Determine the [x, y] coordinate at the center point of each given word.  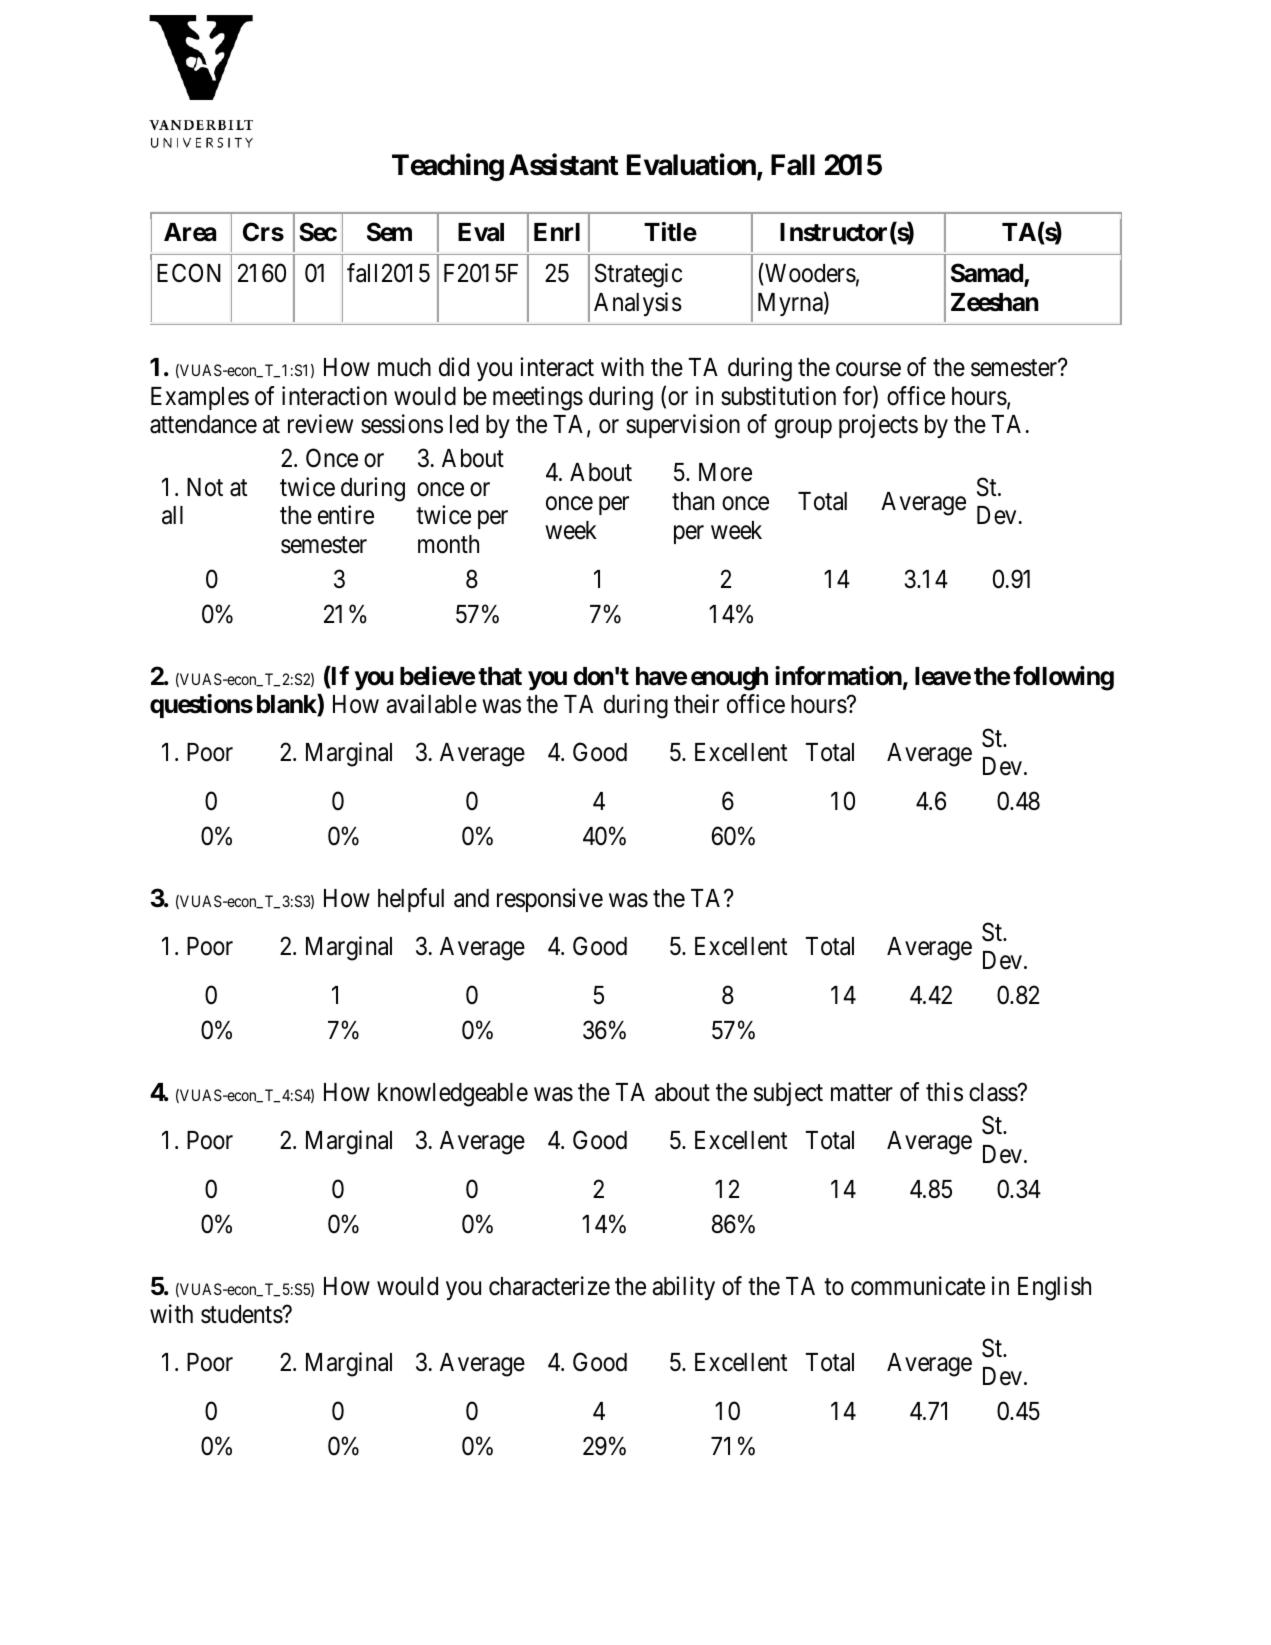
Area [190, 232]
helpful [411, 900]
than [693, 501]
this [944, 1092]
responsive [550, 900]
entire [346, 515]
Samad [988, 274]
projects [878, 426]
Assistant [564, 165]
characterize [549, 1286]
